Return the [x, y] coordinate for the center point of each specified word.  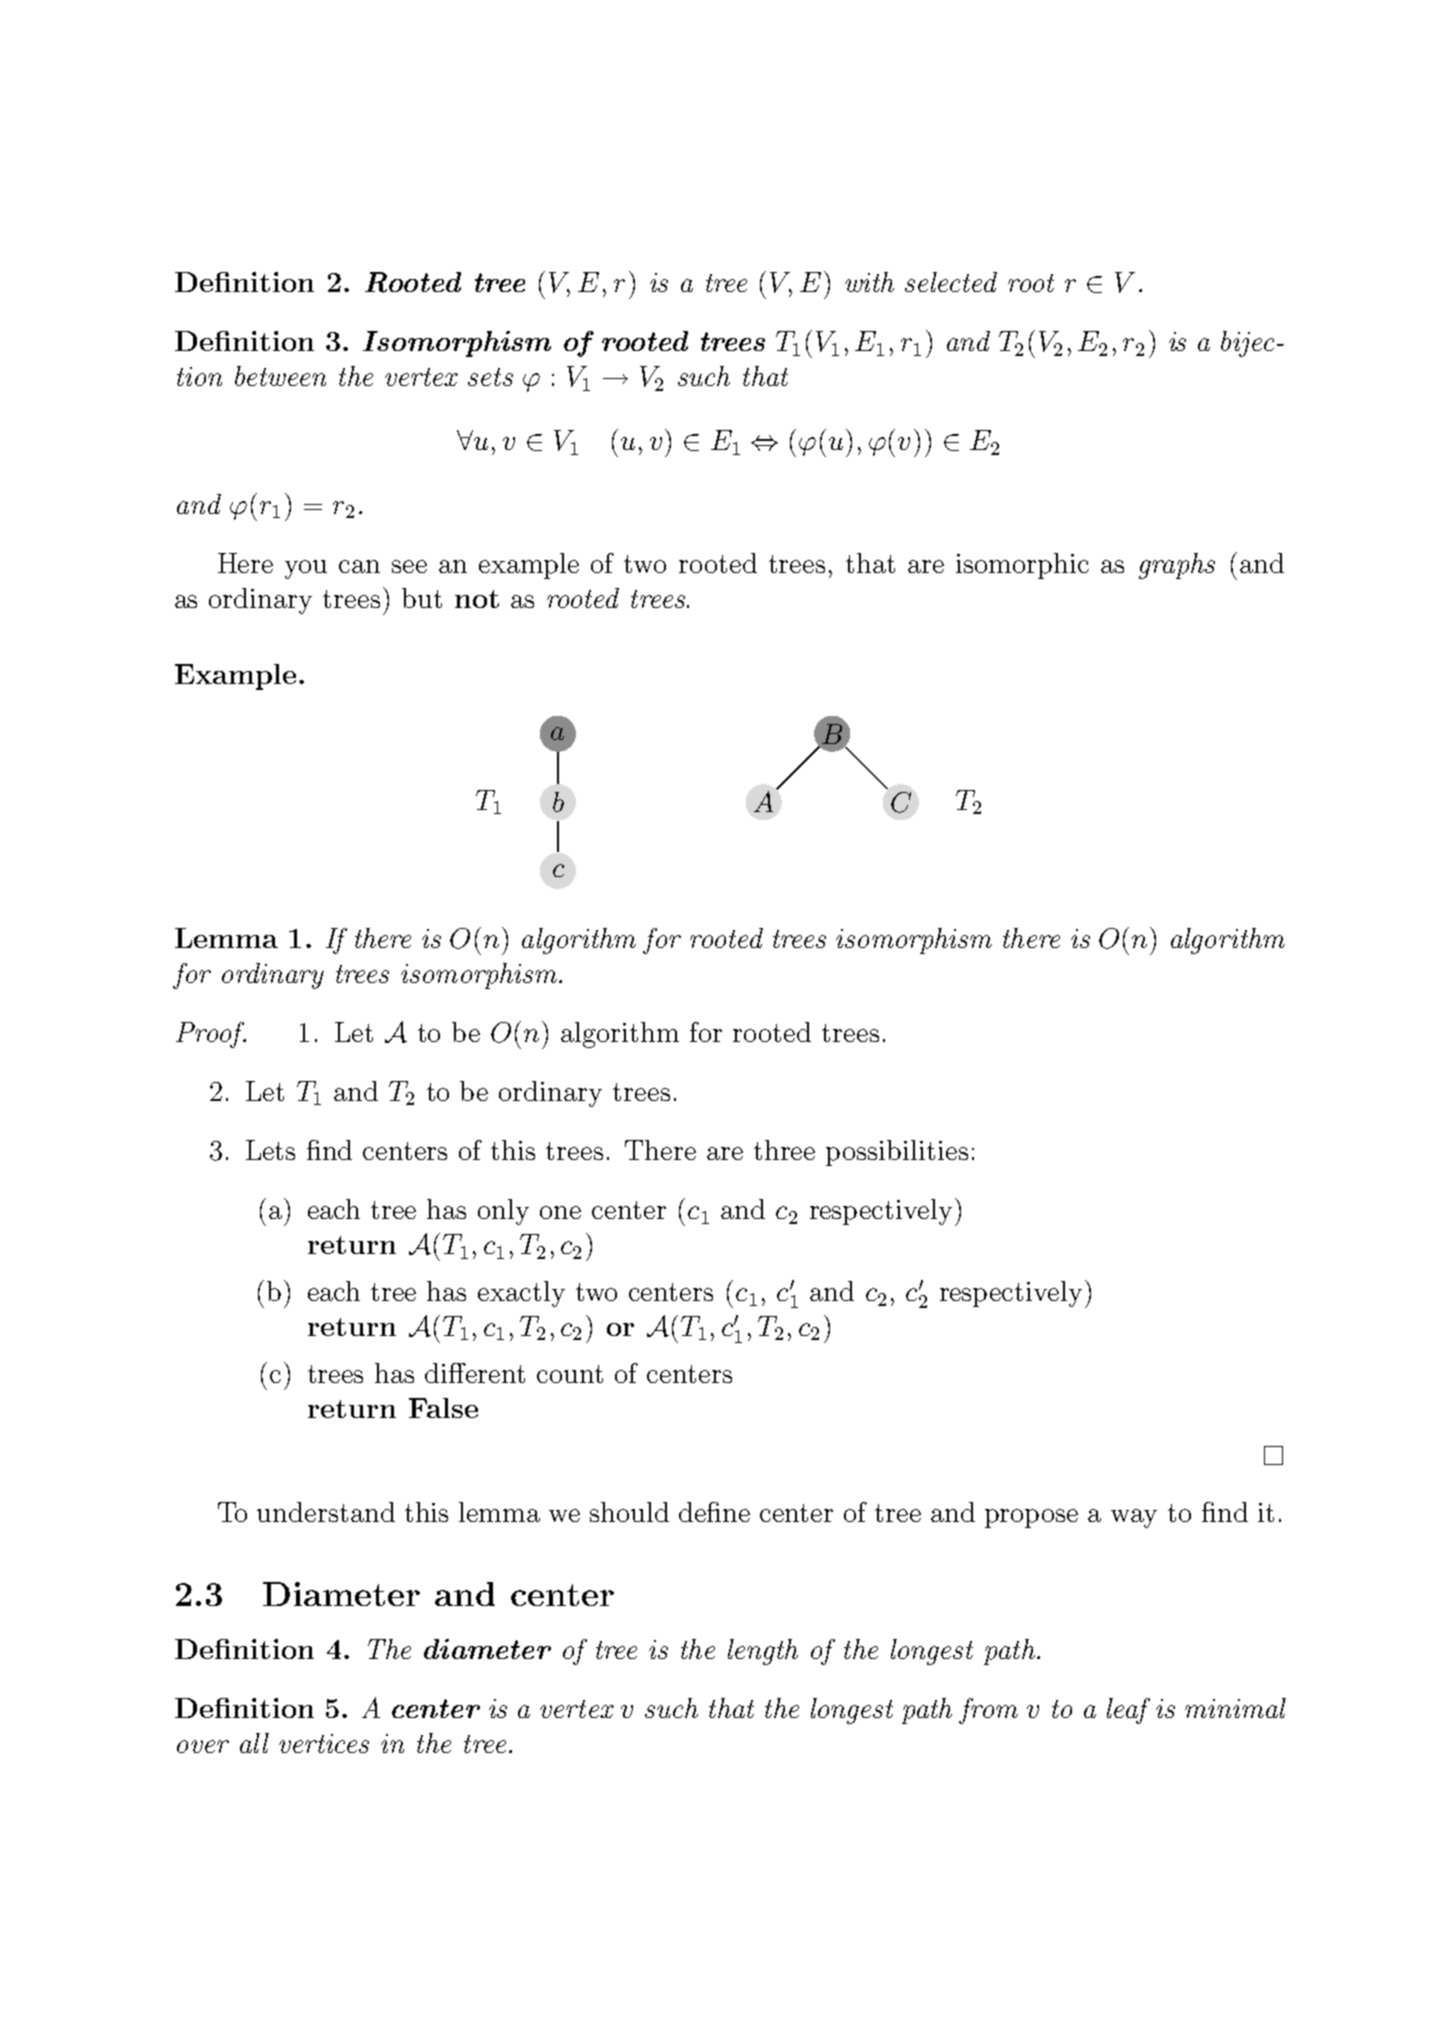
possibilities [897, 1153]
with [869, 282]
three [784, 1150]
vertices [324, 1743]
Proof [211, 1035]
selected [951, 282]
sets [490, 377]
